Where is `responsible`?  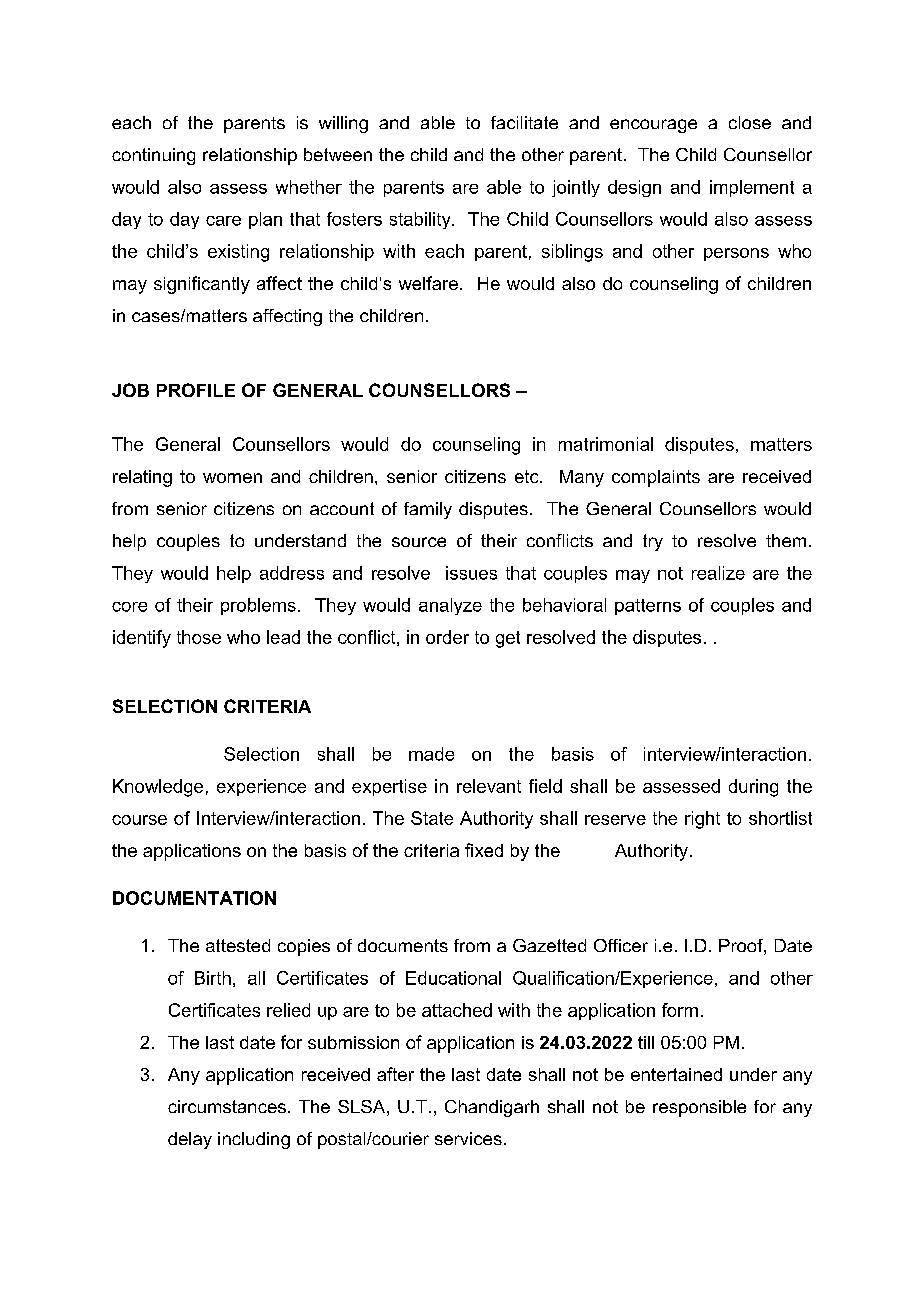 responsible is located at coordinates (699, 1108).
